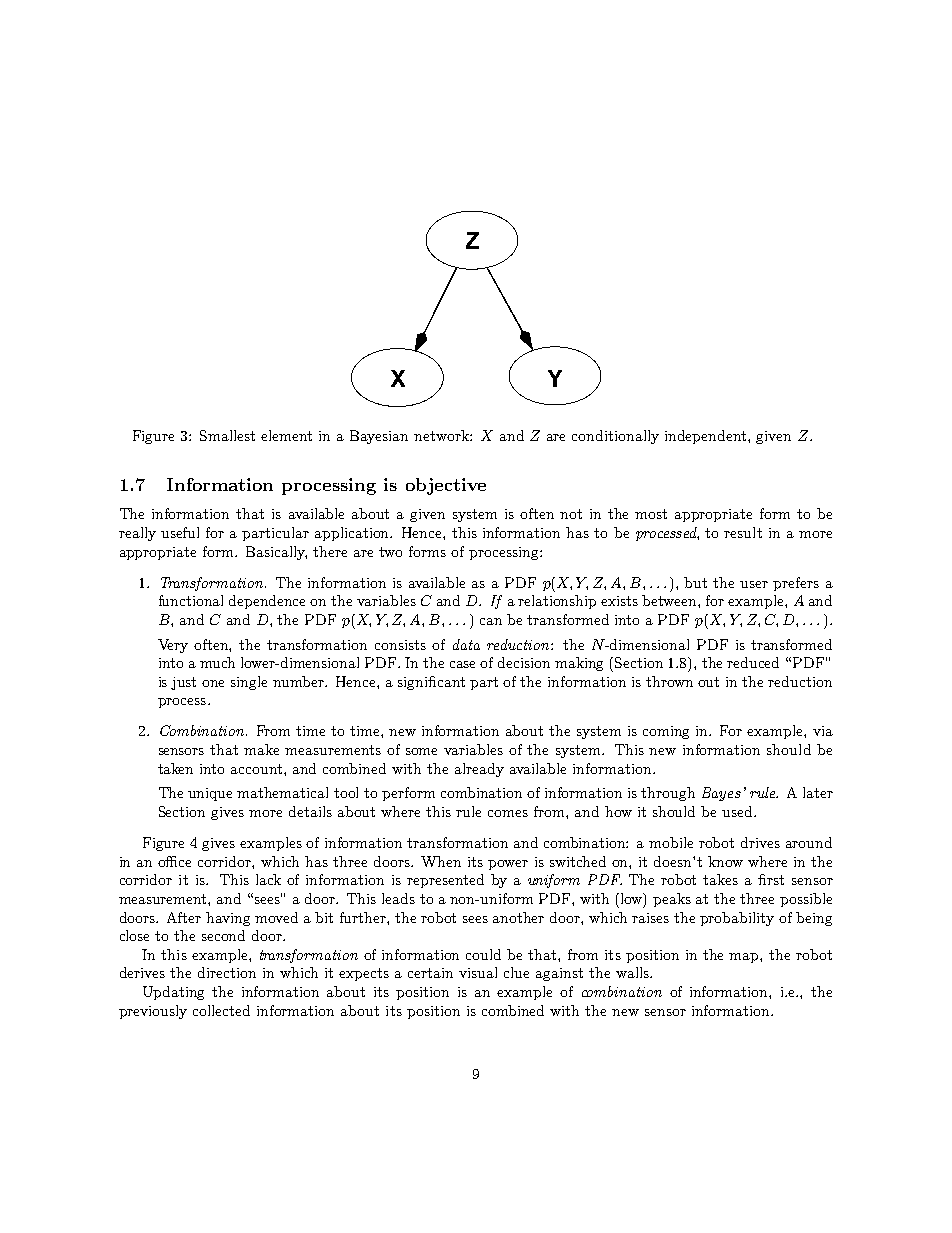 This screenshot has width=952, height=1233. Describe the element at coordinates (261, 749) in the screenshot. I see `make` at that location.
